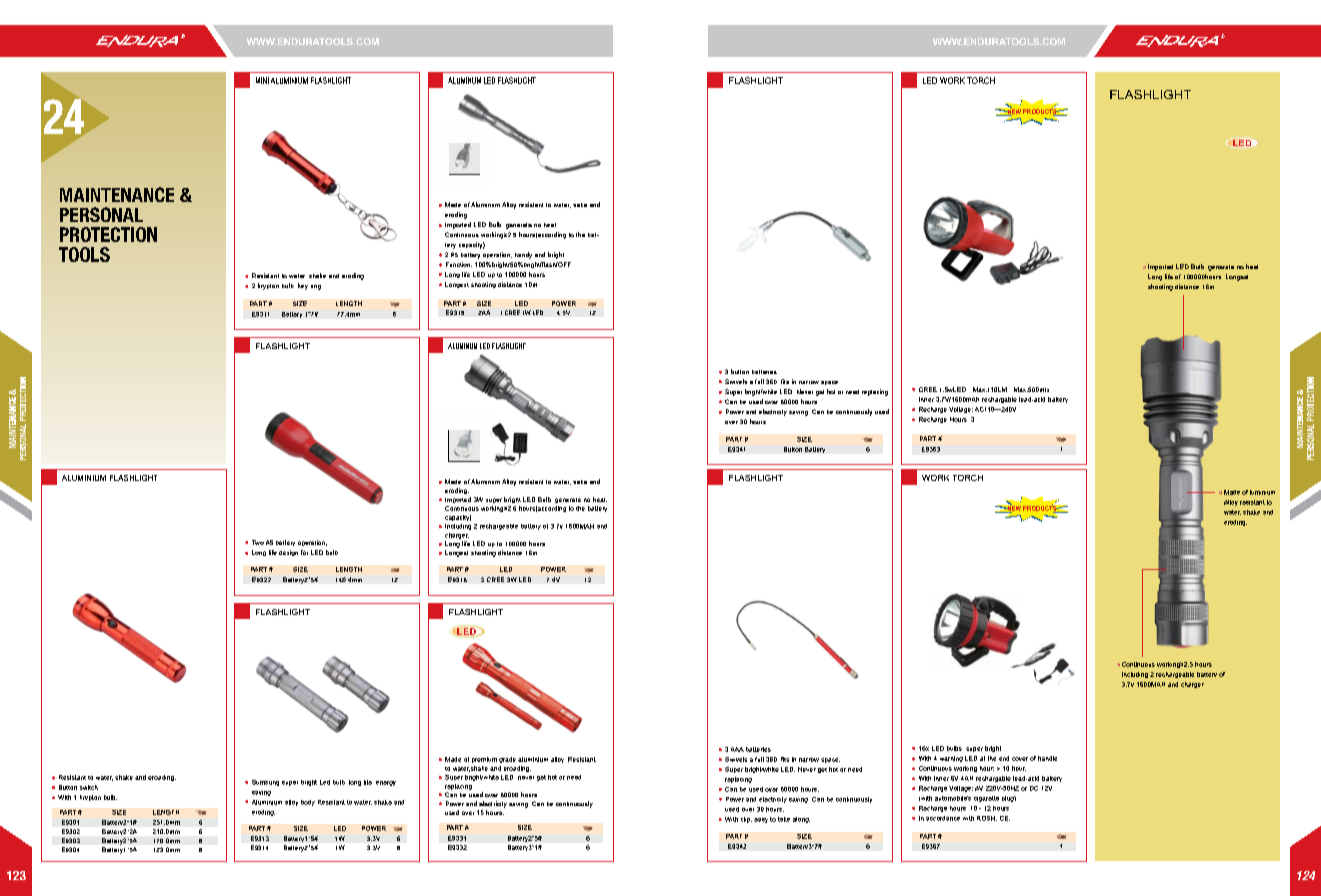 The image size is (1321, 896). What do you see at coordinates (459, 264) in the image?
I see `Function` at bounding box center [459, 264].
